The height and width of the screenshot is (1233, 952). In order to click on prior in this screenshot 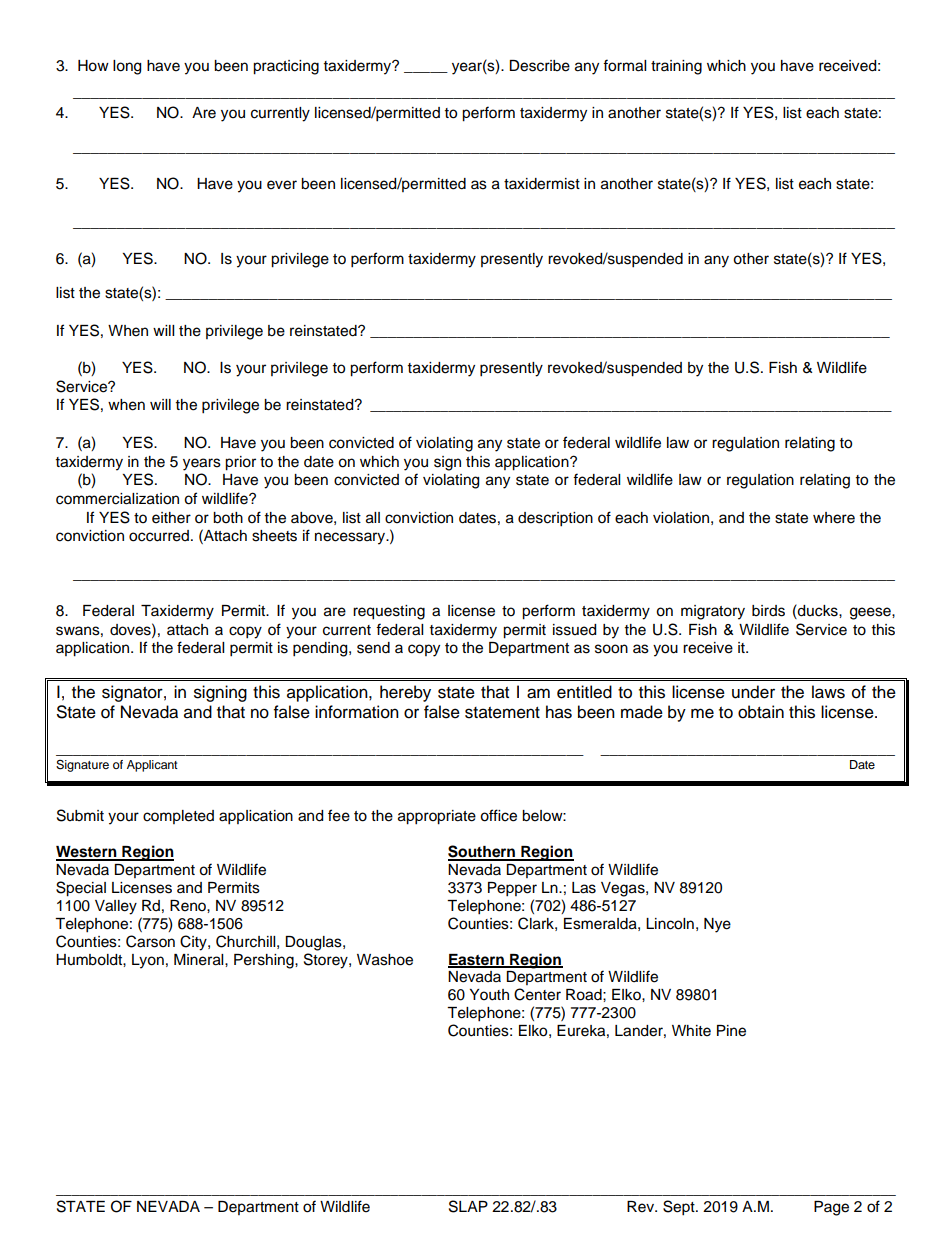, I will do `click(240, 463)`.
